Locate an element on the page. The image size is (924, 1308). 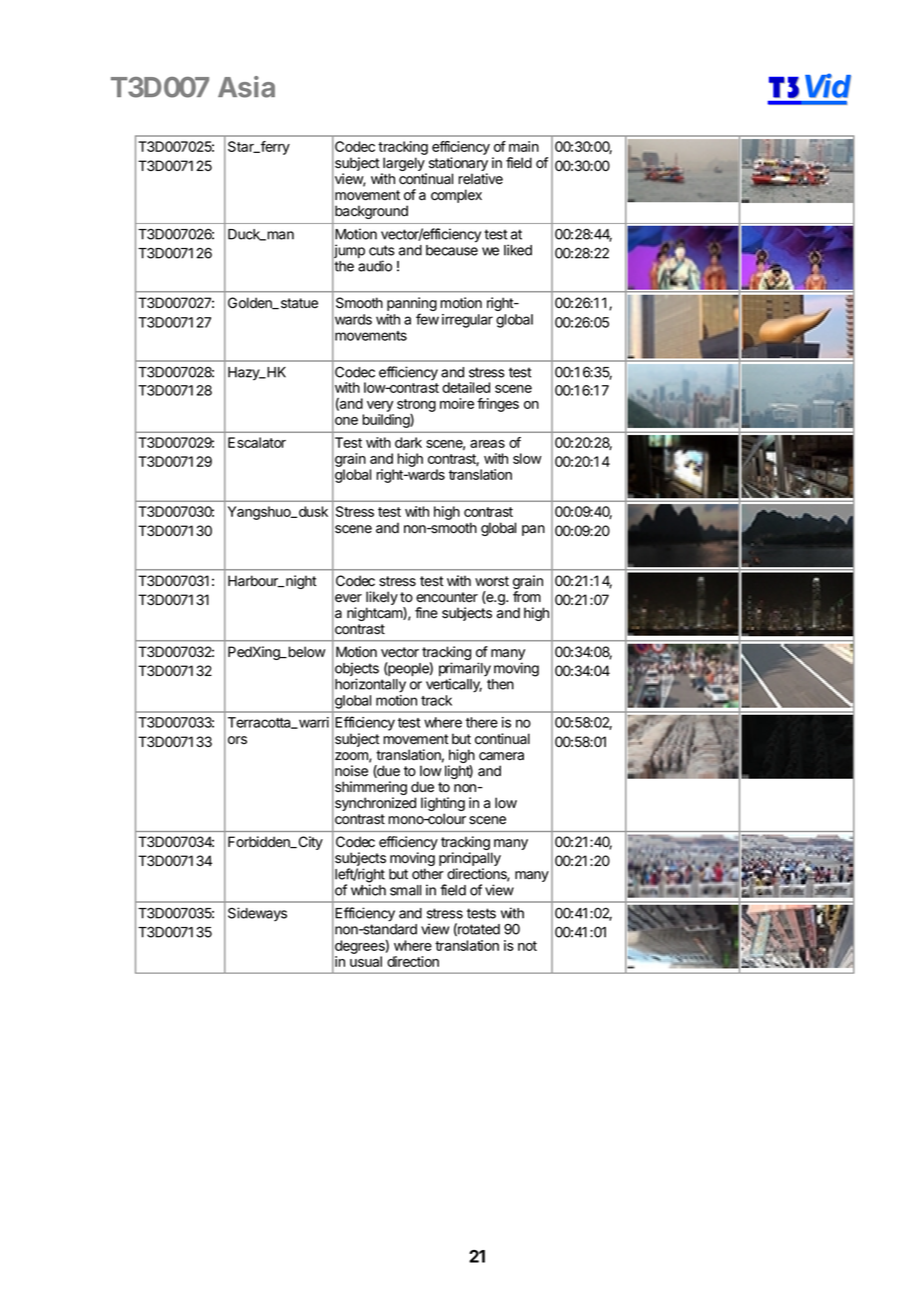
vertically is located at coordinates (454, 685).
